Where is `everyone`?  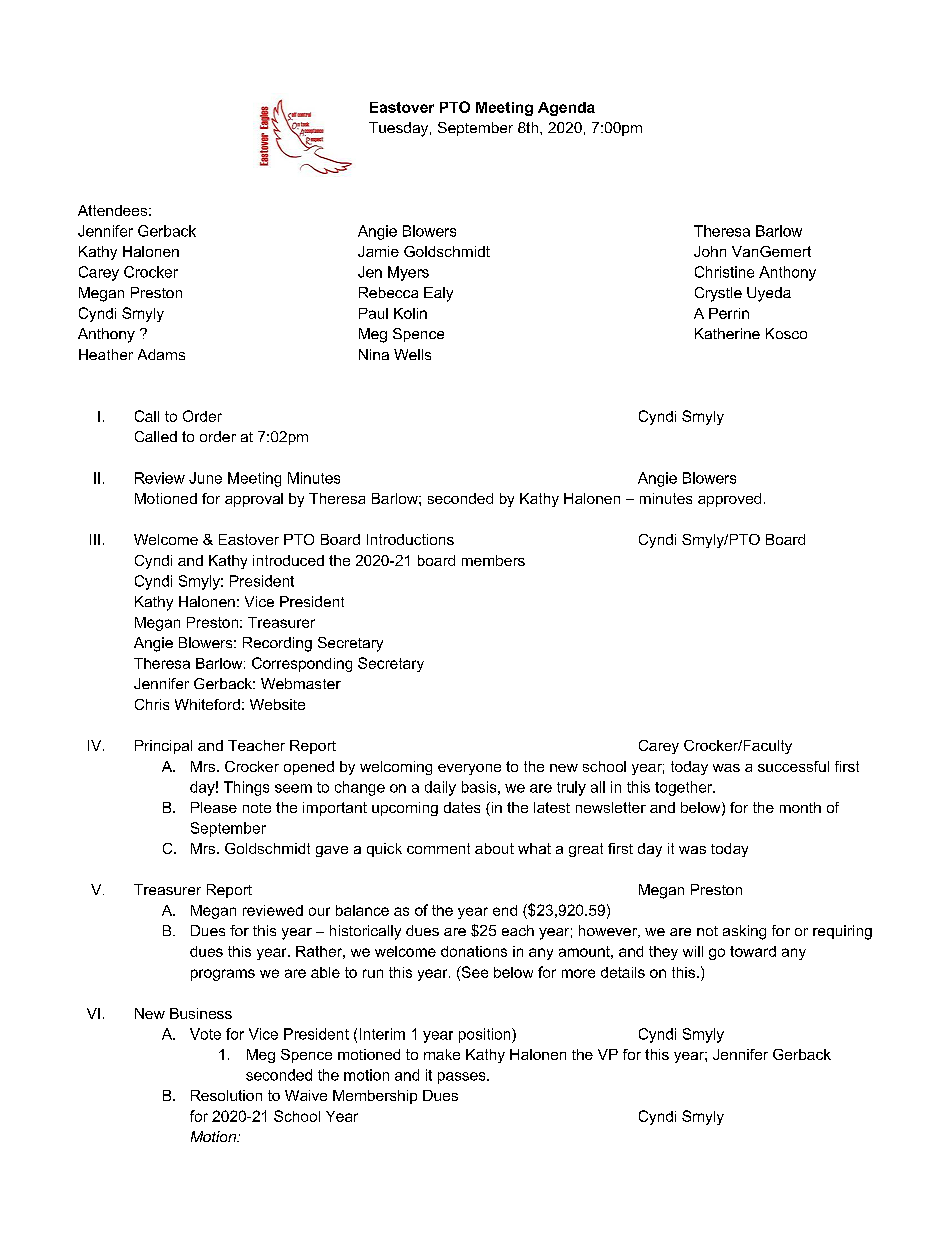 everyone is located at coordinates (469, 769).
